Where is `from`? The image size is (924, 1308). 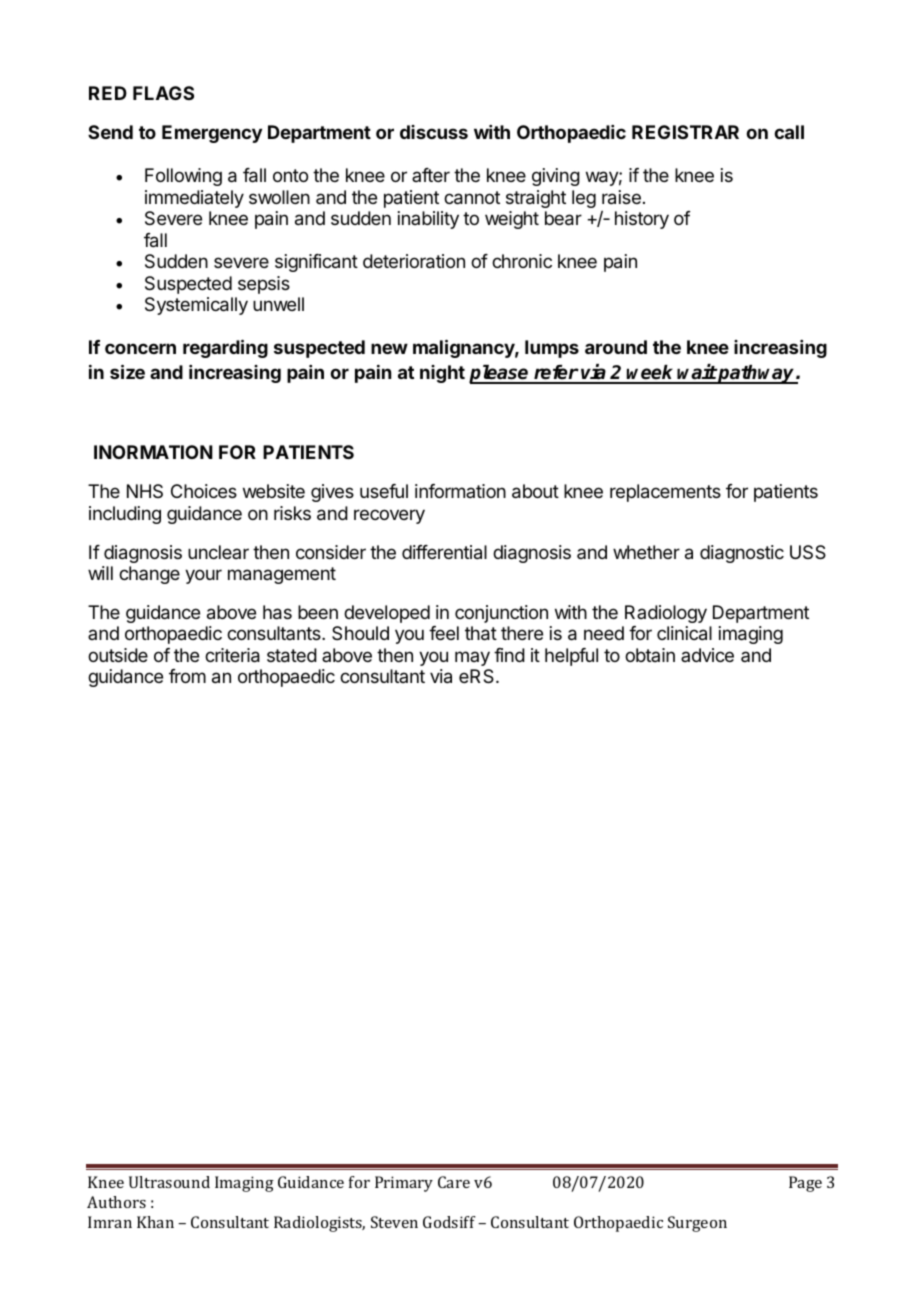
from is located at coordinates (187, 676).
